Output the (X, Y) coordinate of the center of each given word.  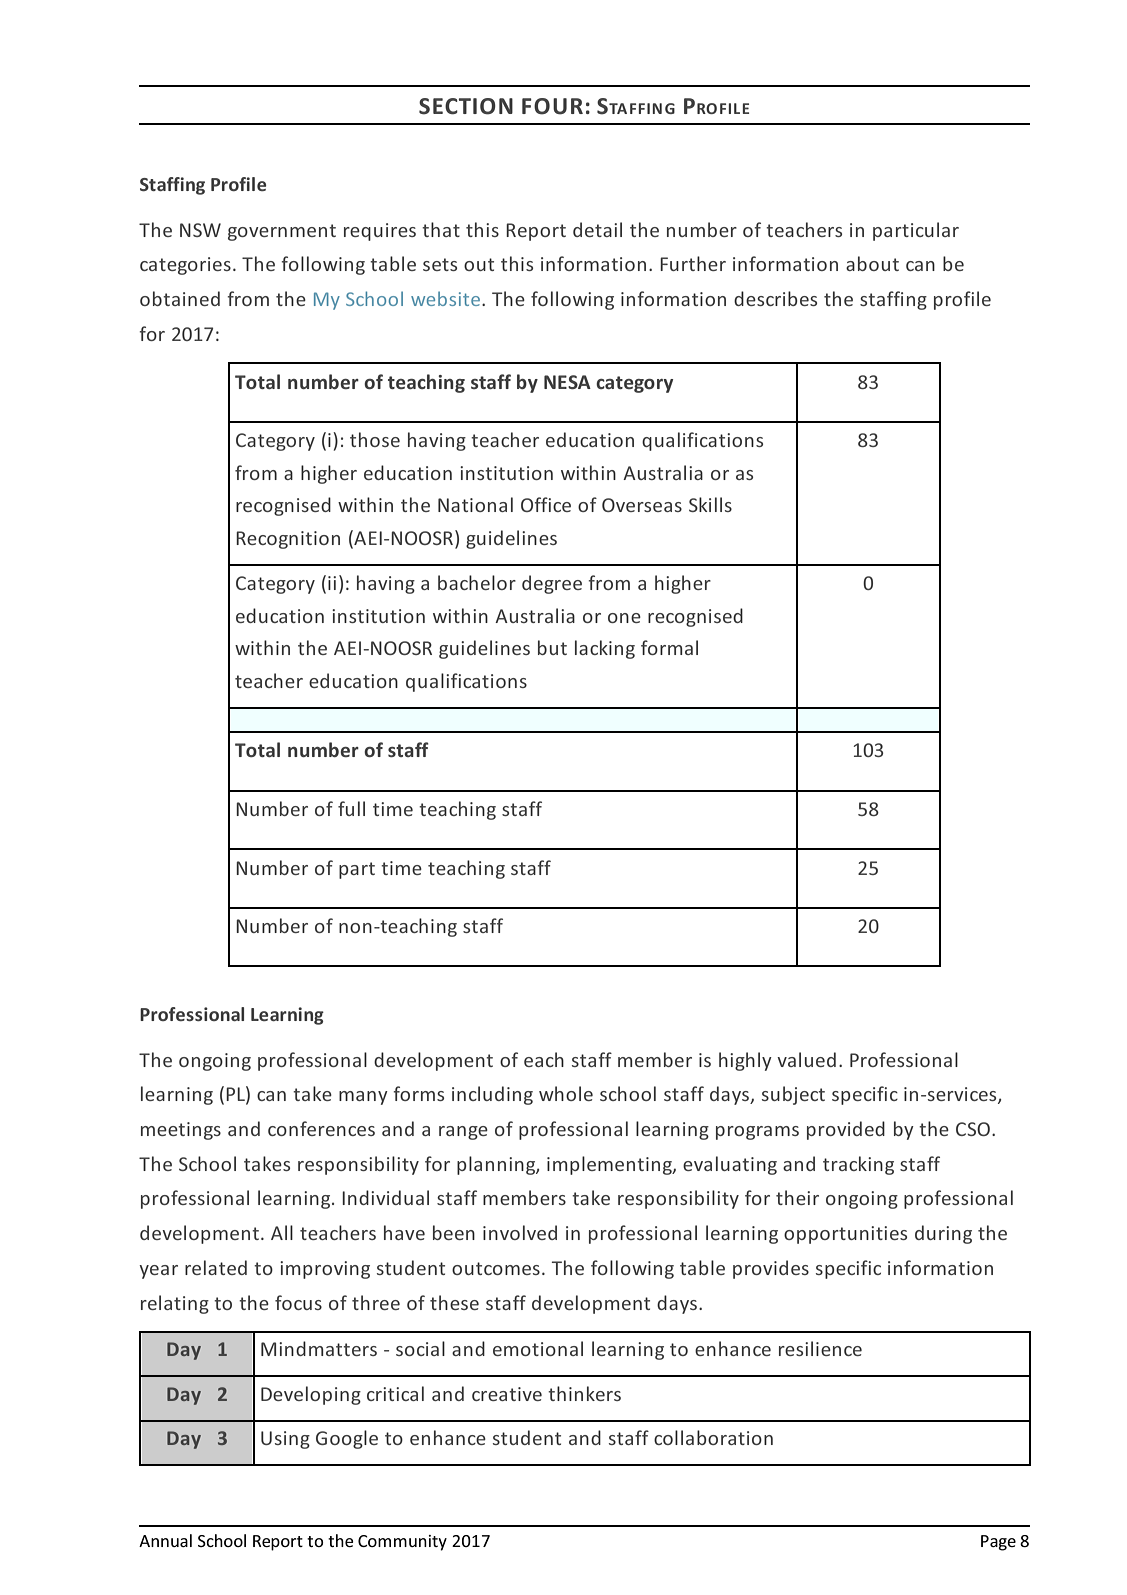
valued (806, 1059)
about (872, 263)
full (351, 808)
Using (285, 1440)
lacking (605, 649)
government (282, 232)
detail (597, 229)
